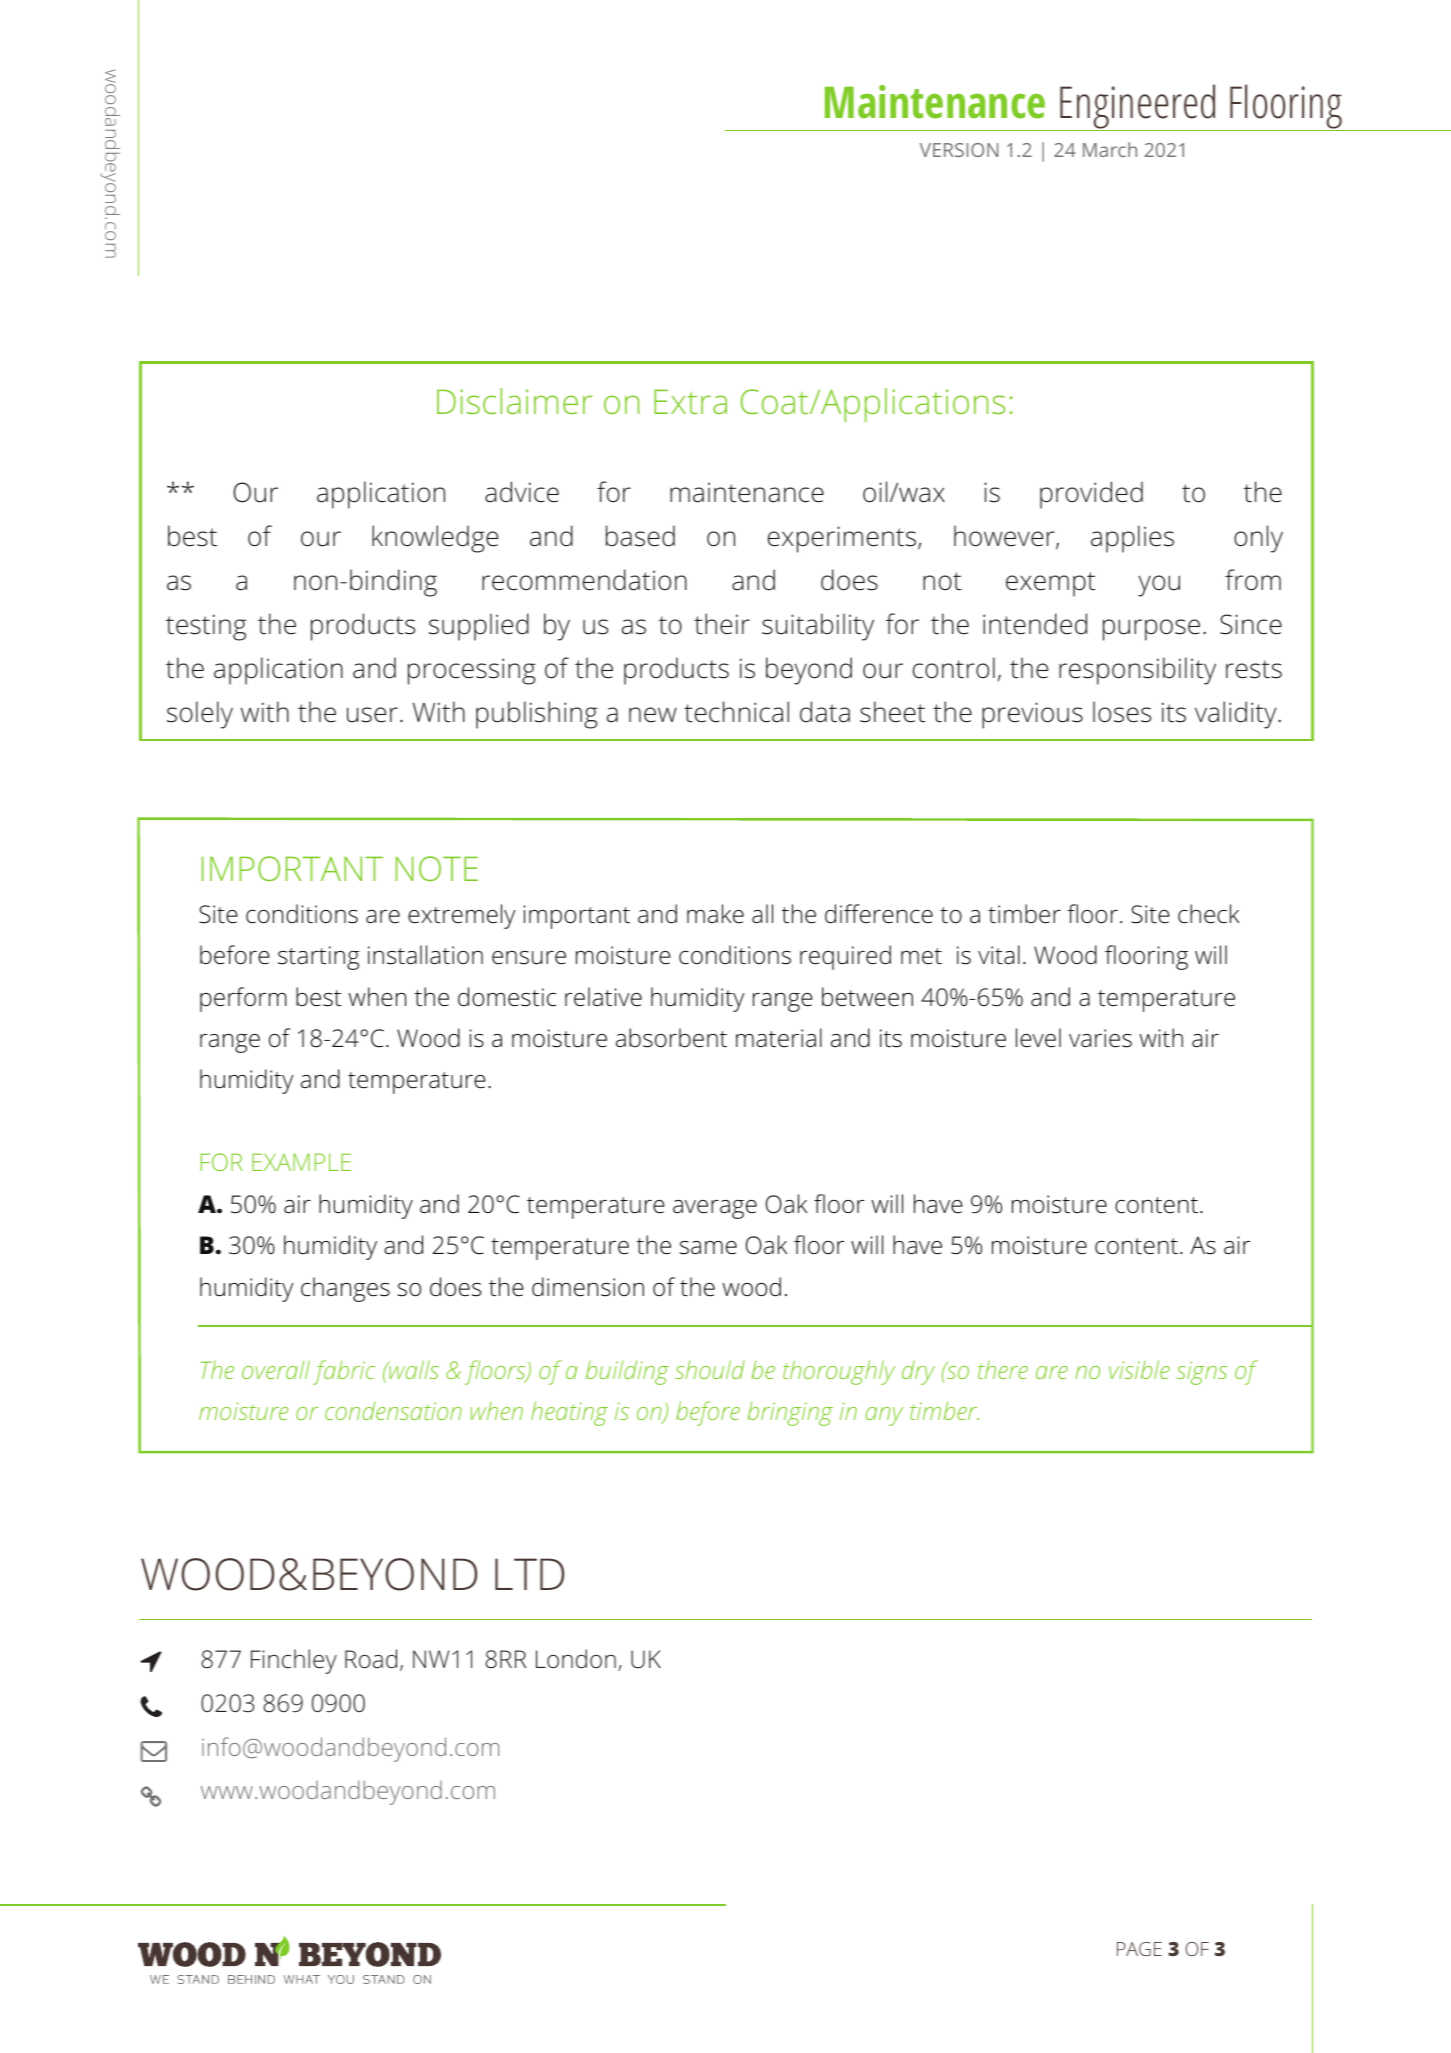 The image size is (1451, 2053). Describe the element at coordinates (1139, 1369) in the screenshot. I see `visible` at that location.
